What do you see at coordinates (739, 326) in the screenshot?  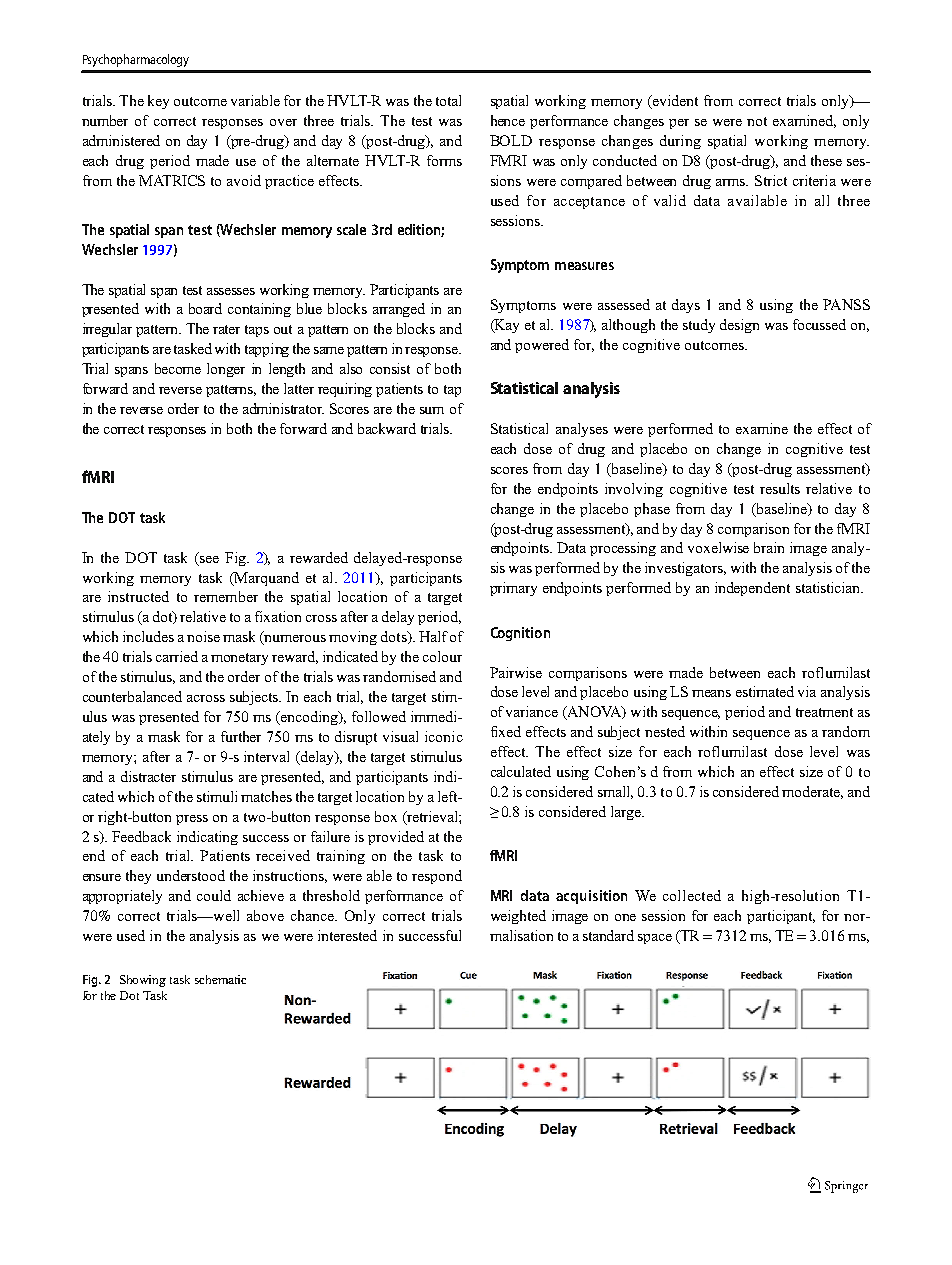 I see `design` at bounding box center [739, 326].
